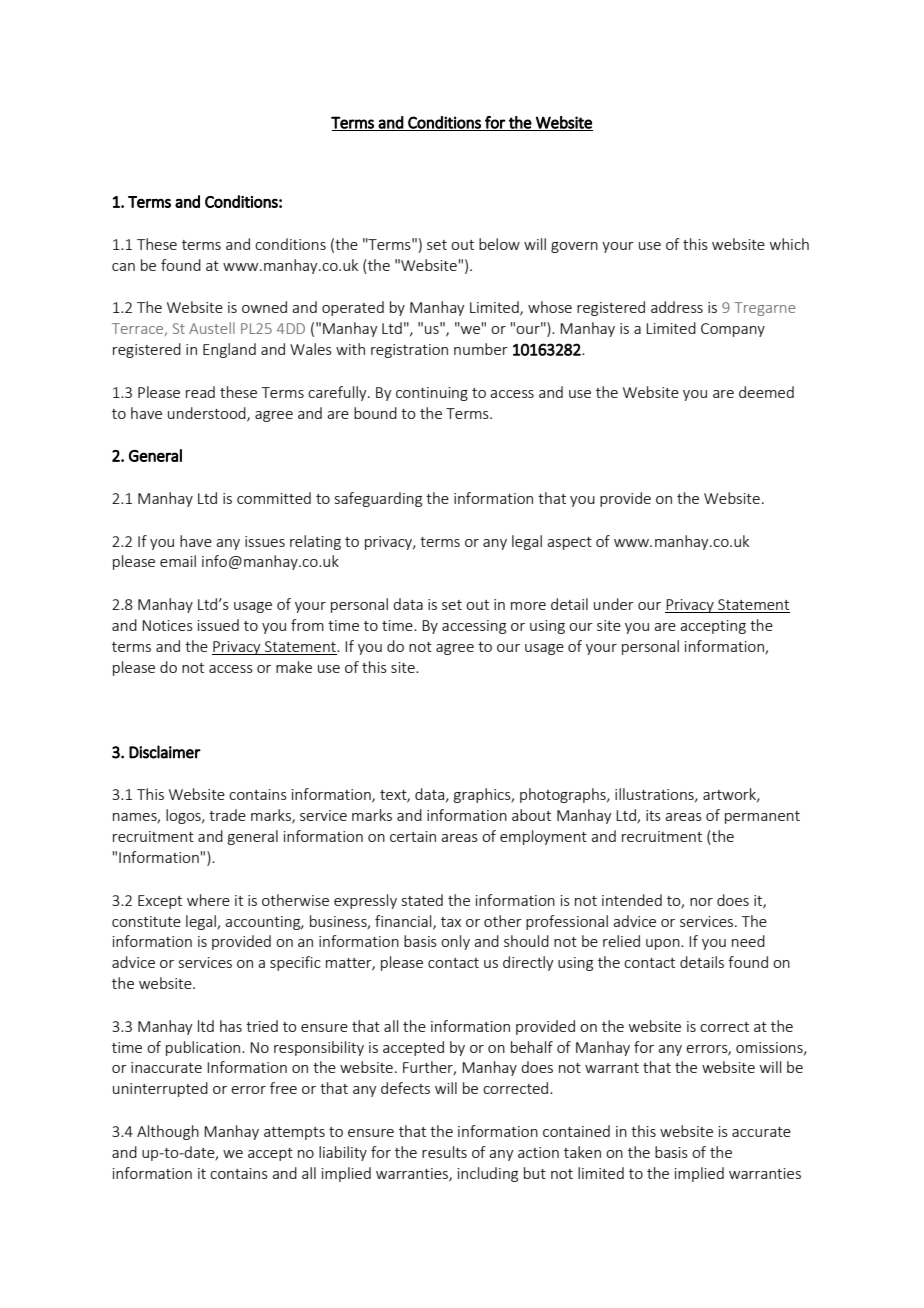 This document has width=924, height=1308. Describe the element at coordinates (677, 307) in the document. I see `address` at that location.
